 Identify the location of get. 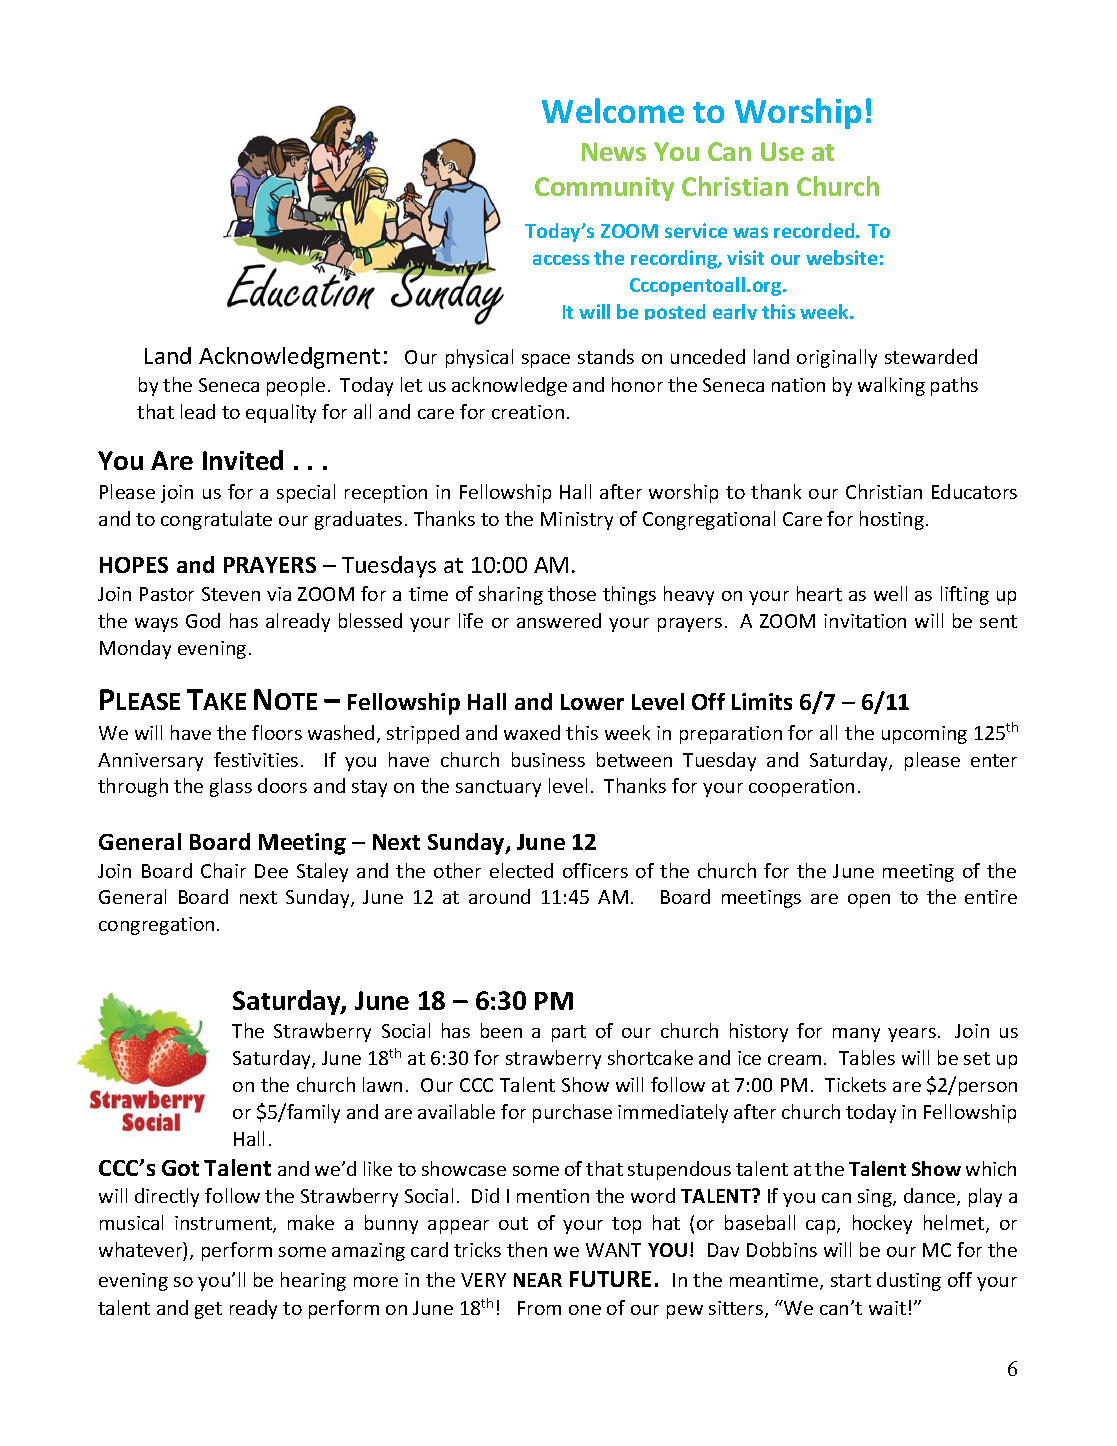
(208, 1310).
